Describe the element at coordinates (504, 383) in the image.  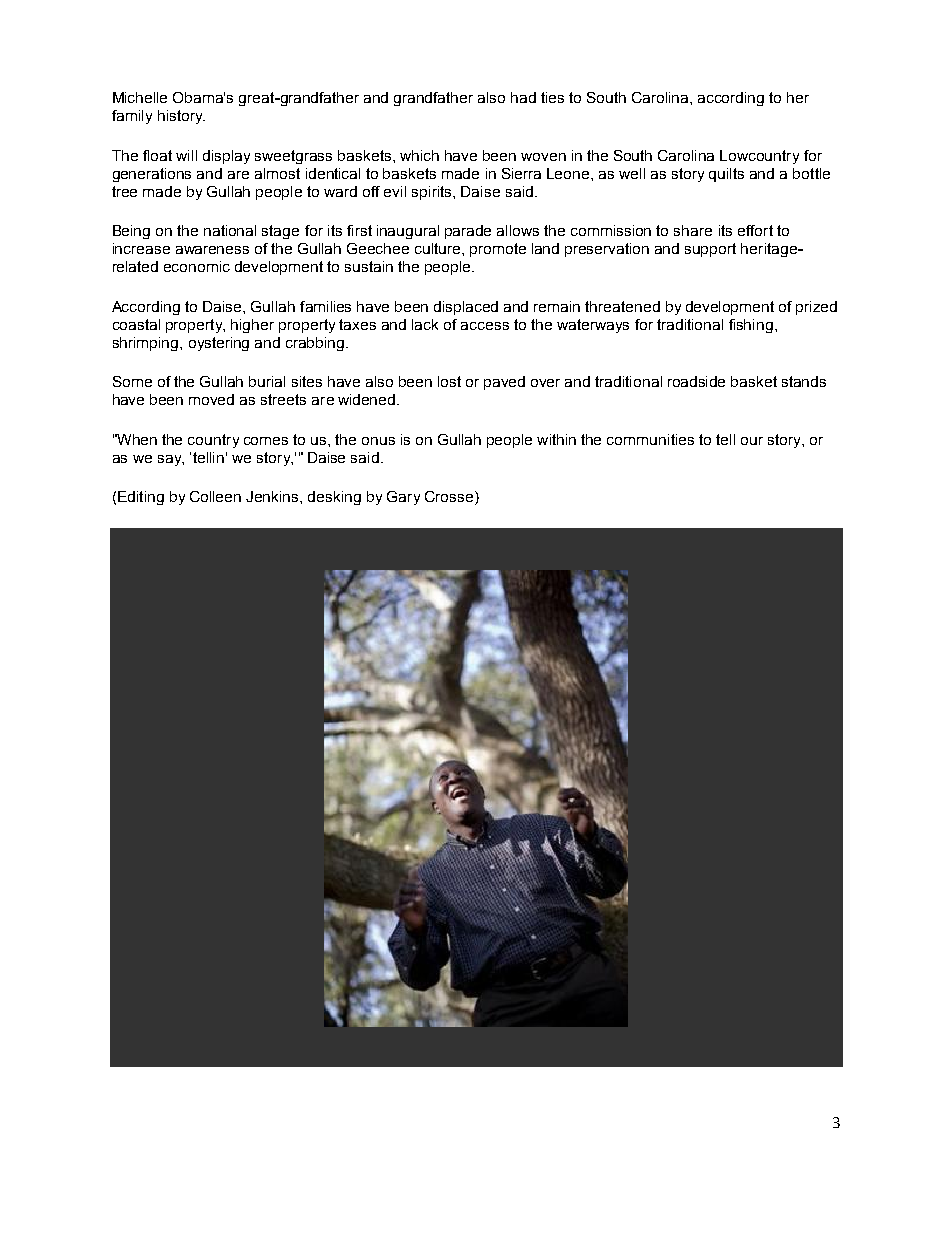
I see `paved` at that location.
